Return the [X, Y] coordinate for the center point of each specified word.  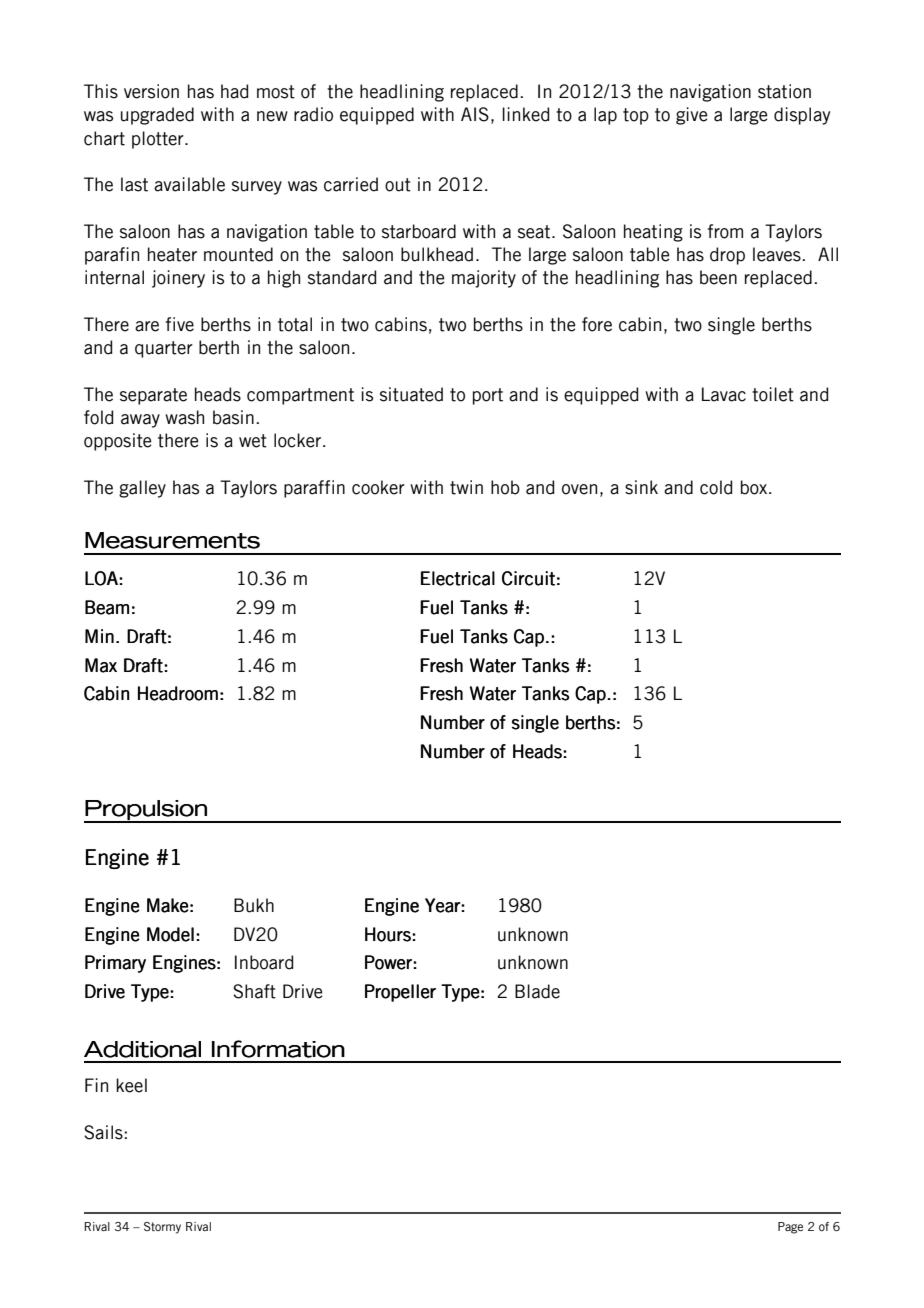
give [692, 116]
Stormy [162, 1228]
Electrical [458, 578]
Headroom [178, 693]
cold [716, 487]
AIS [475, 114]
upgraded [157, 116]
